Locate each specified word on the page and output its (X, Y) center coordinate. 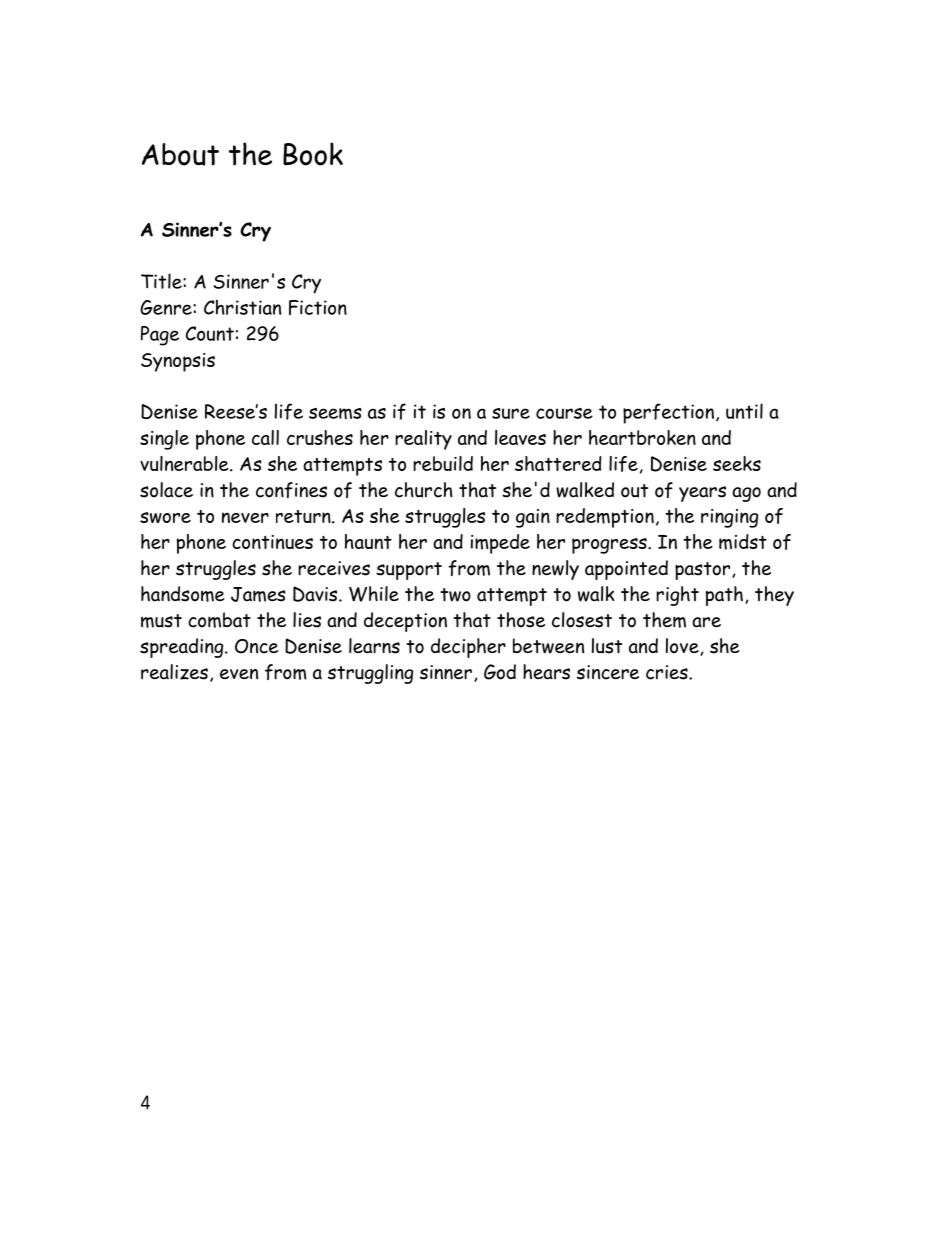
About (180, 154)
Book (313, 154)
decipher (468, 648)
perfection (668, 413)
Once (256, 646)
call (265, 437)
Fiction (318, 307)
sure (511, 413)
